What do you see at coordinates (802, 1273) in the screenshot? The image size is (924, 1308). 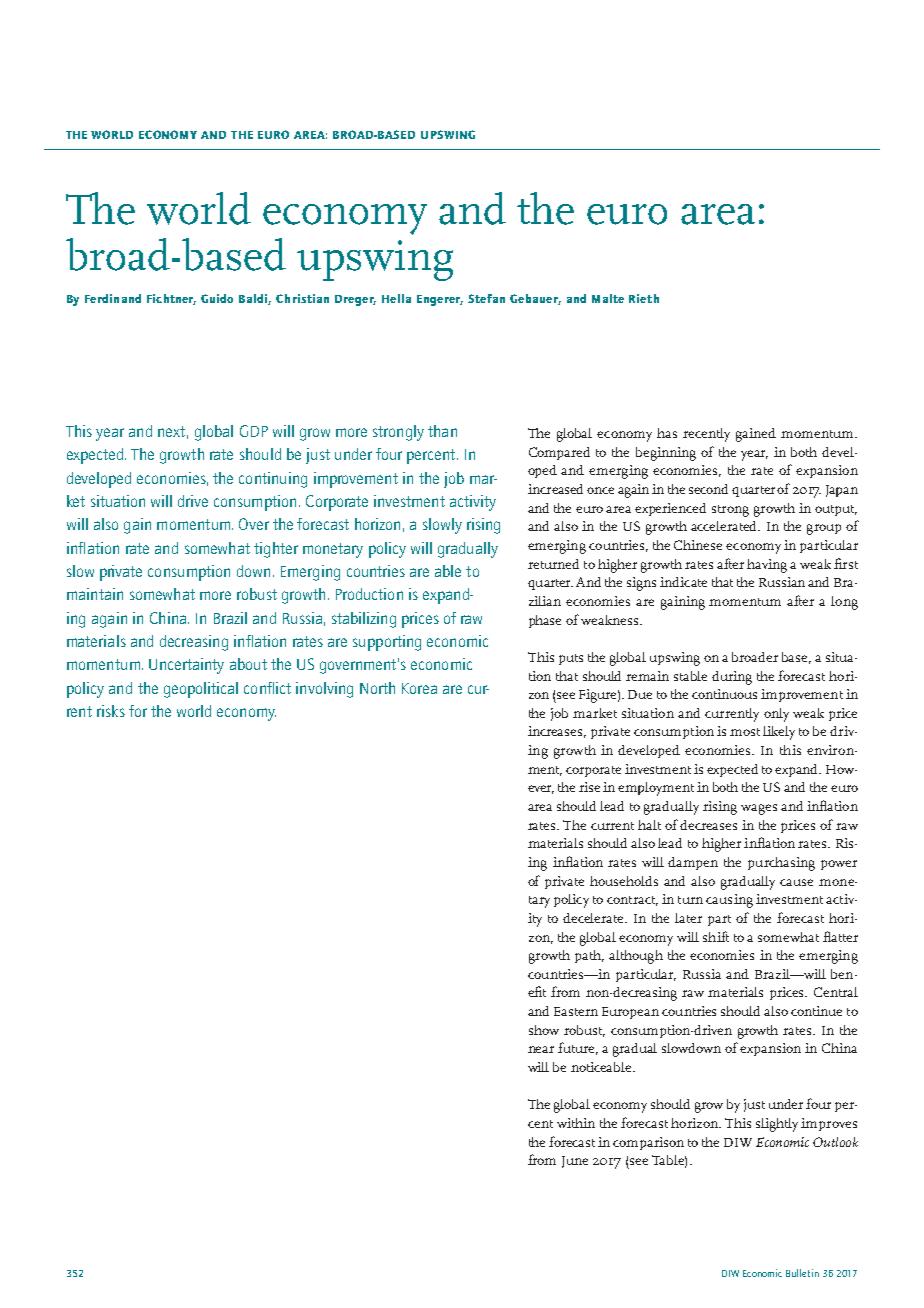 I see `Bulletin` at bounding box center [802, 1273].
